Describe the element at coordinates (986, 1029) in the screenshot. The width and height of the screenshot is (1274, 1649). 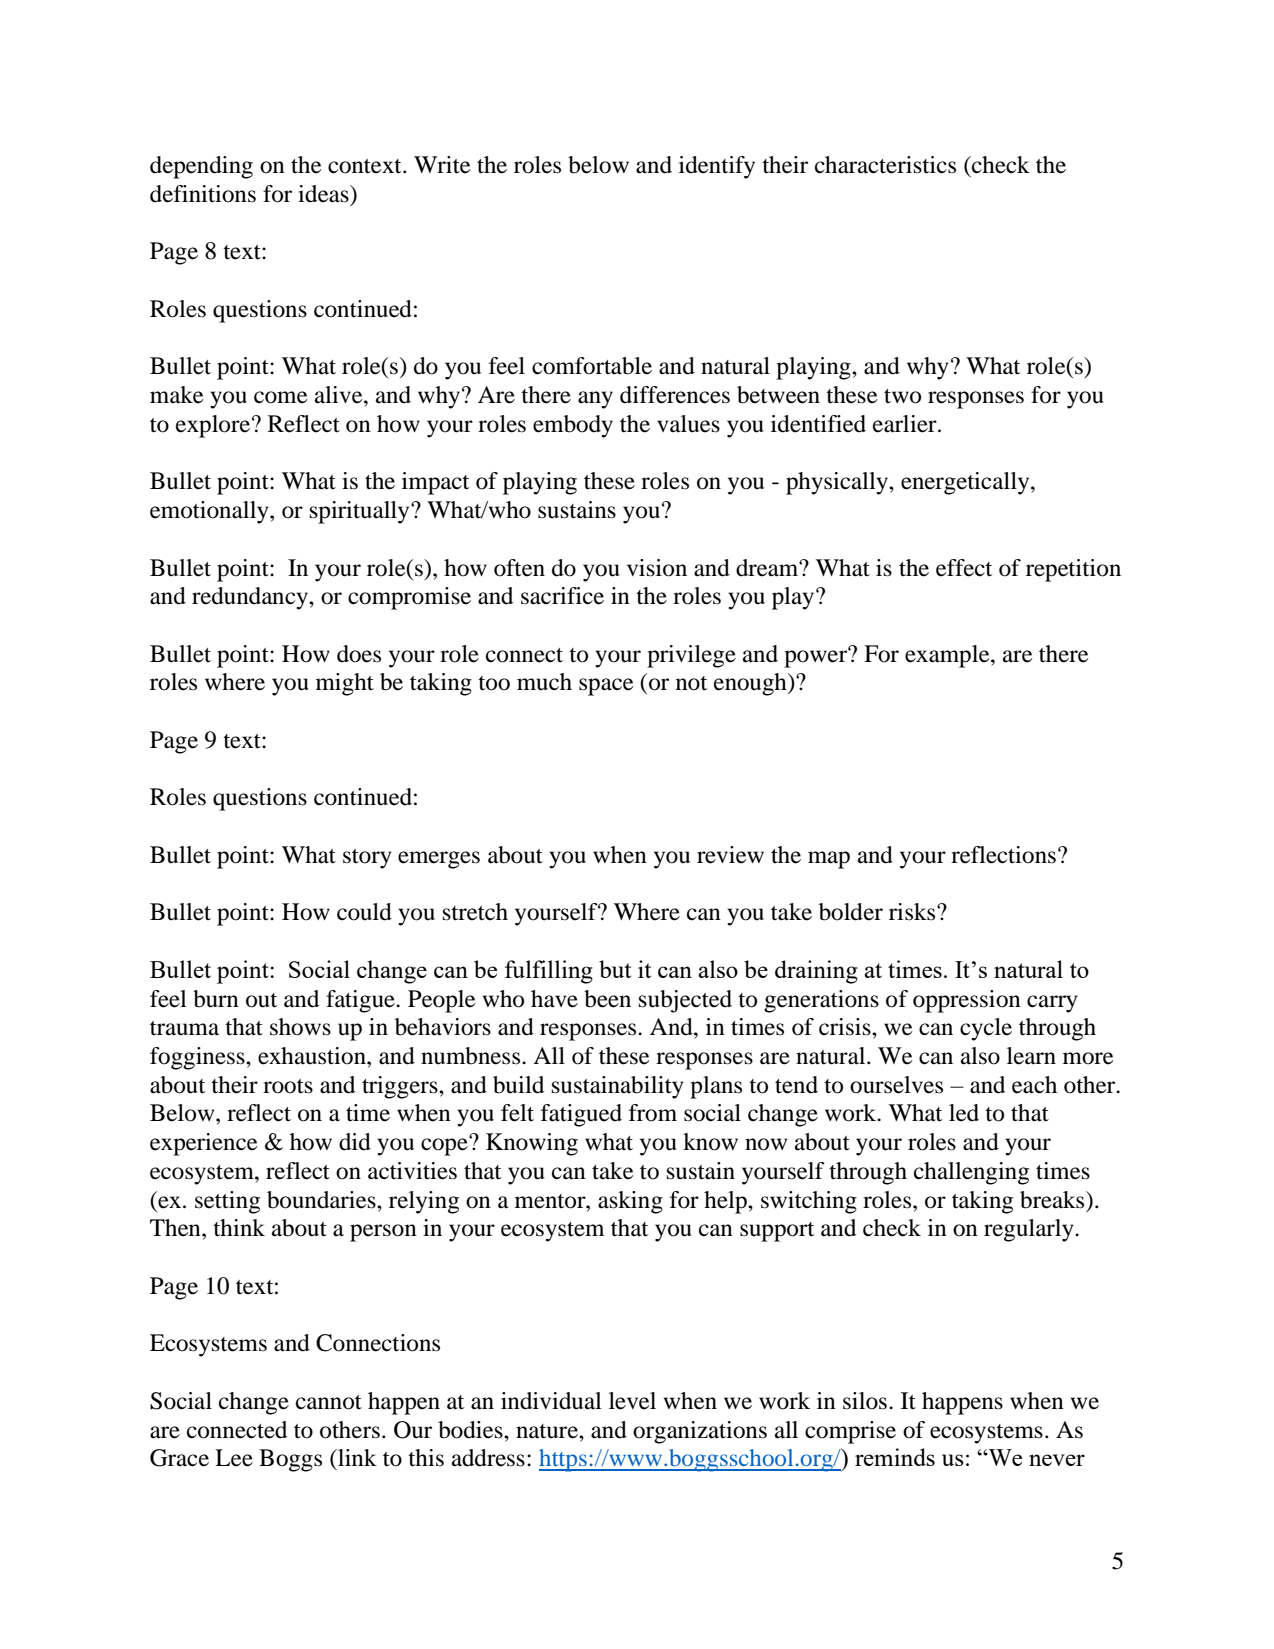
I see `cycle` at that location.
